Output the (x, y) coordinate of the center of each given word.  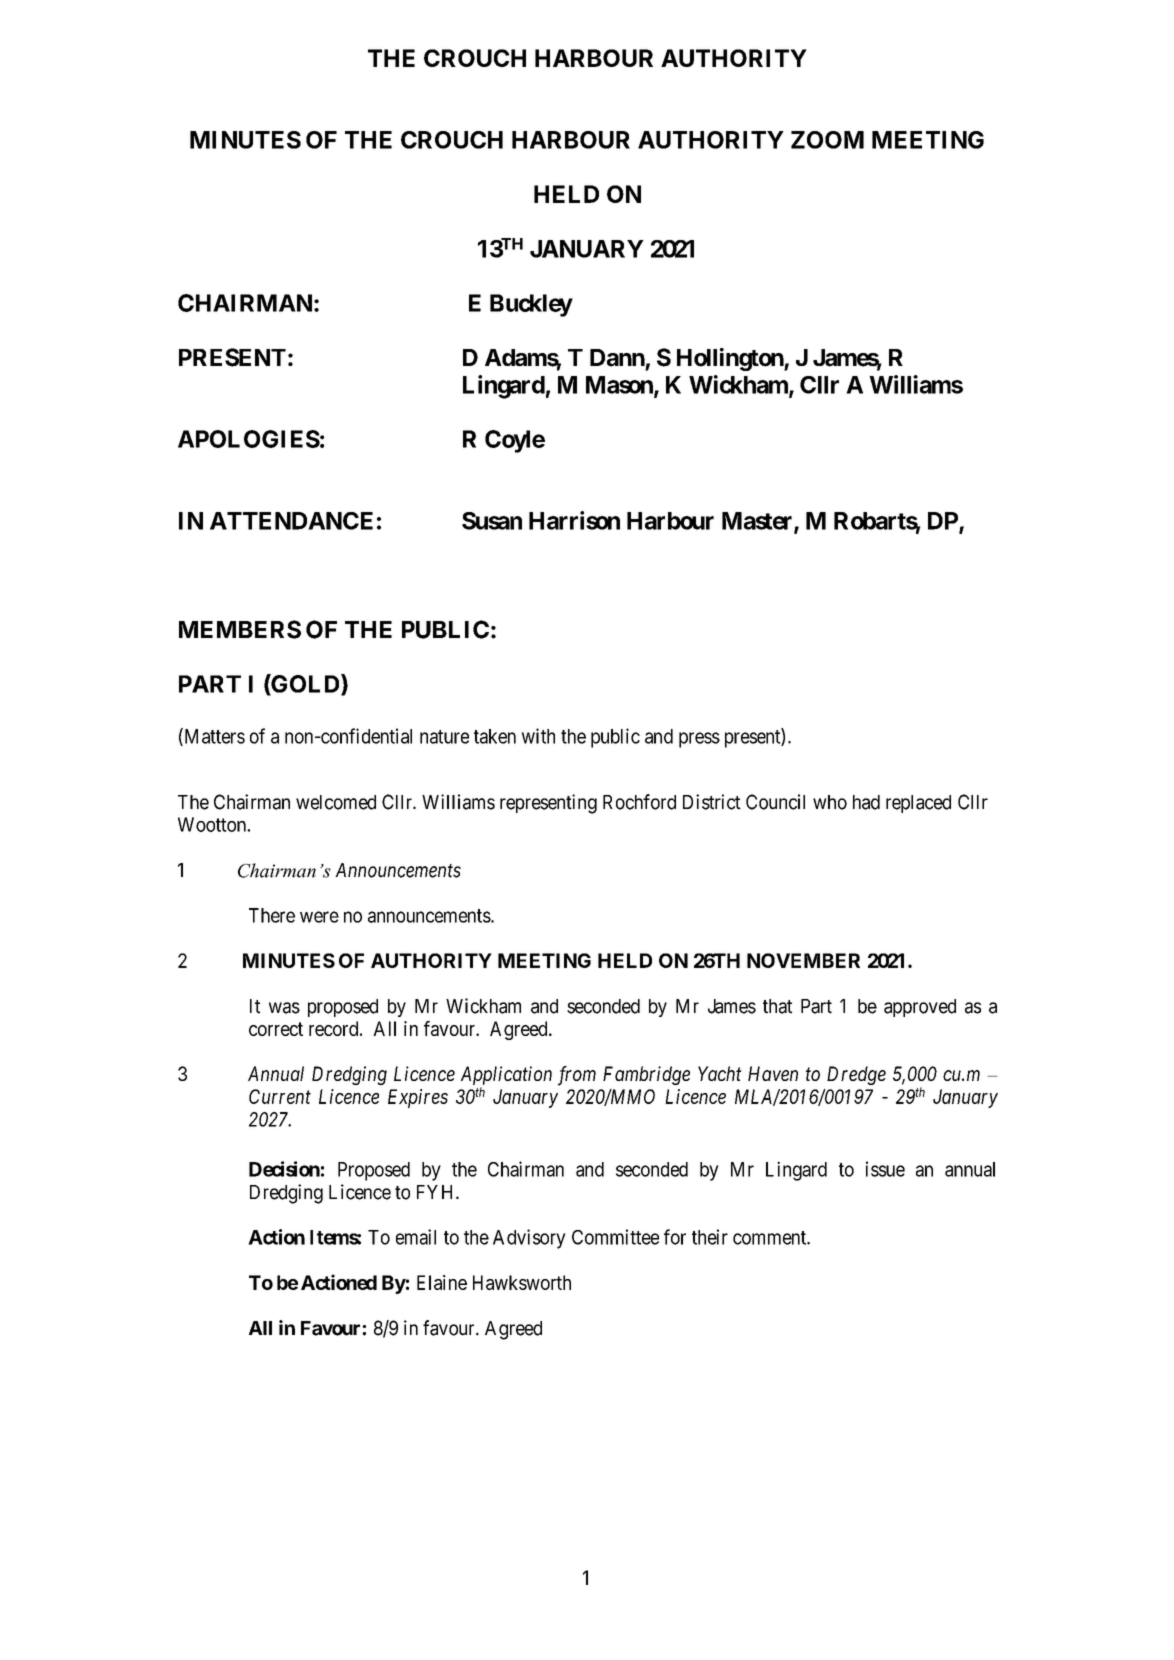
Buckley (531, 305)
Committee (615, 1237)
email (416, 1237)
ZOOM (827, 140)
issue (885, 1169)
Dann (617, 358)
